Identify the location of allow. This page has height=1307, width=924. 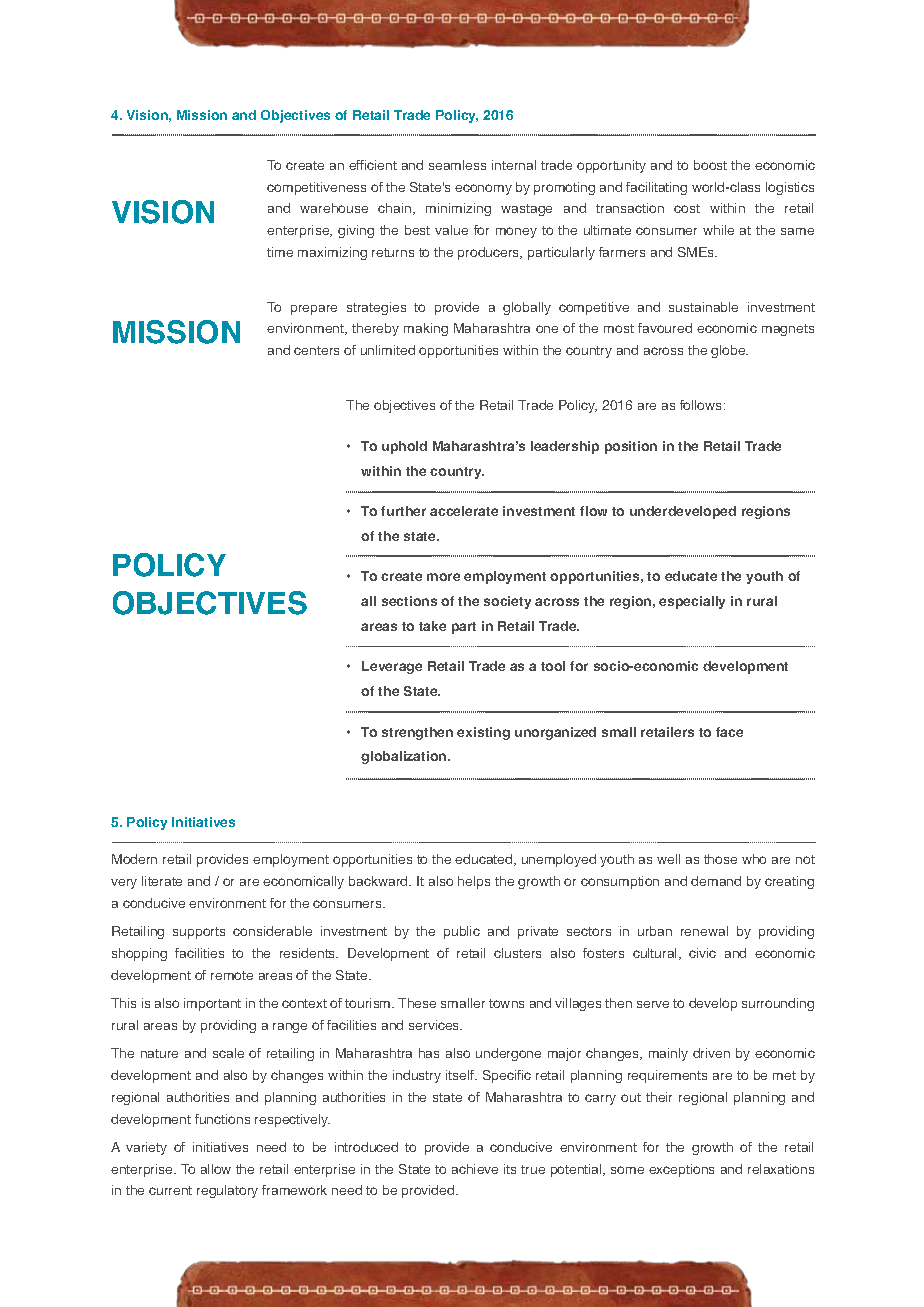
(216, 1169).
